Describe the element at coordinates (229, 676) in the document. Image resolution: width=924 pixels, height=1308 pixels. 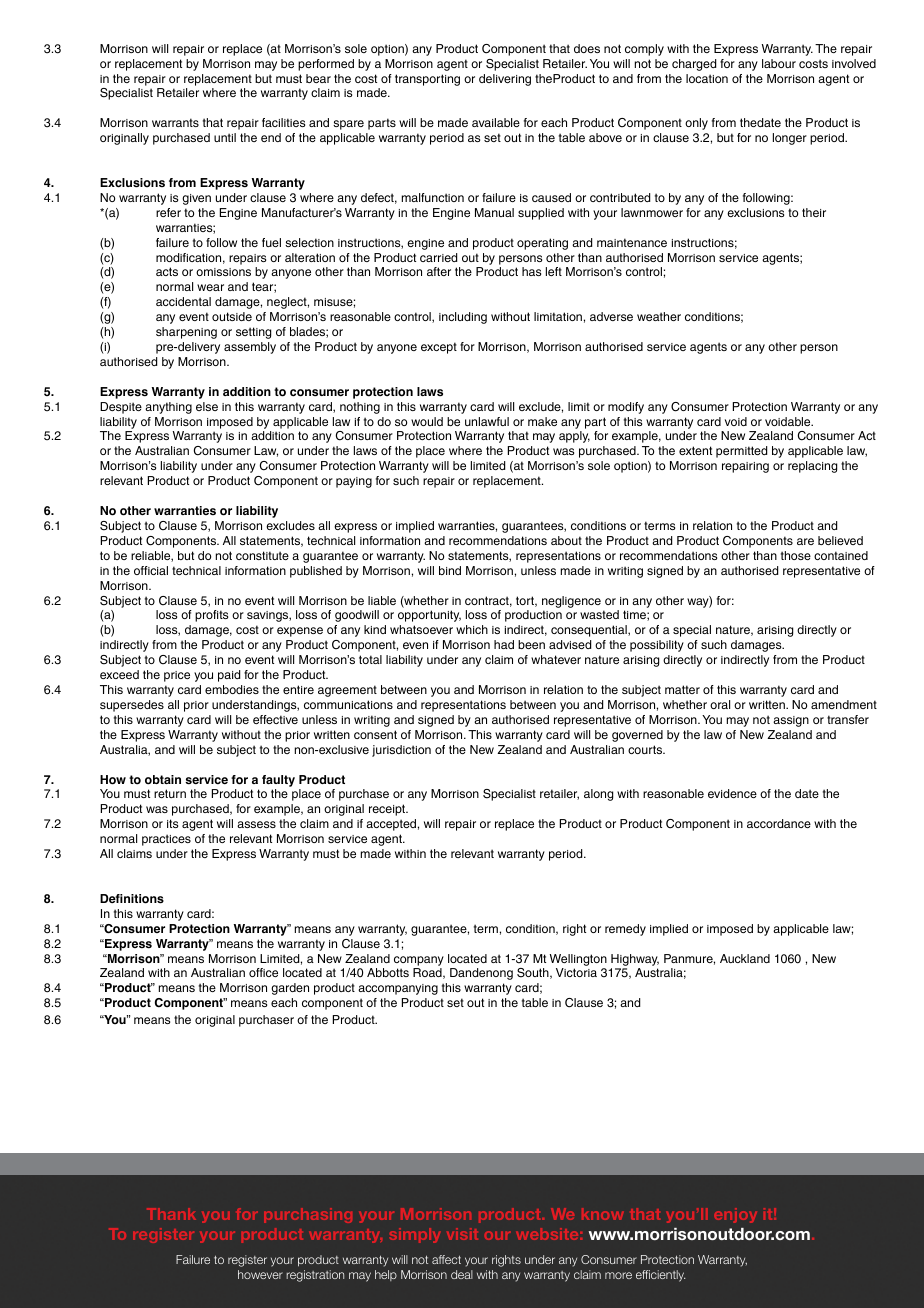
I see `paid` at that location.
